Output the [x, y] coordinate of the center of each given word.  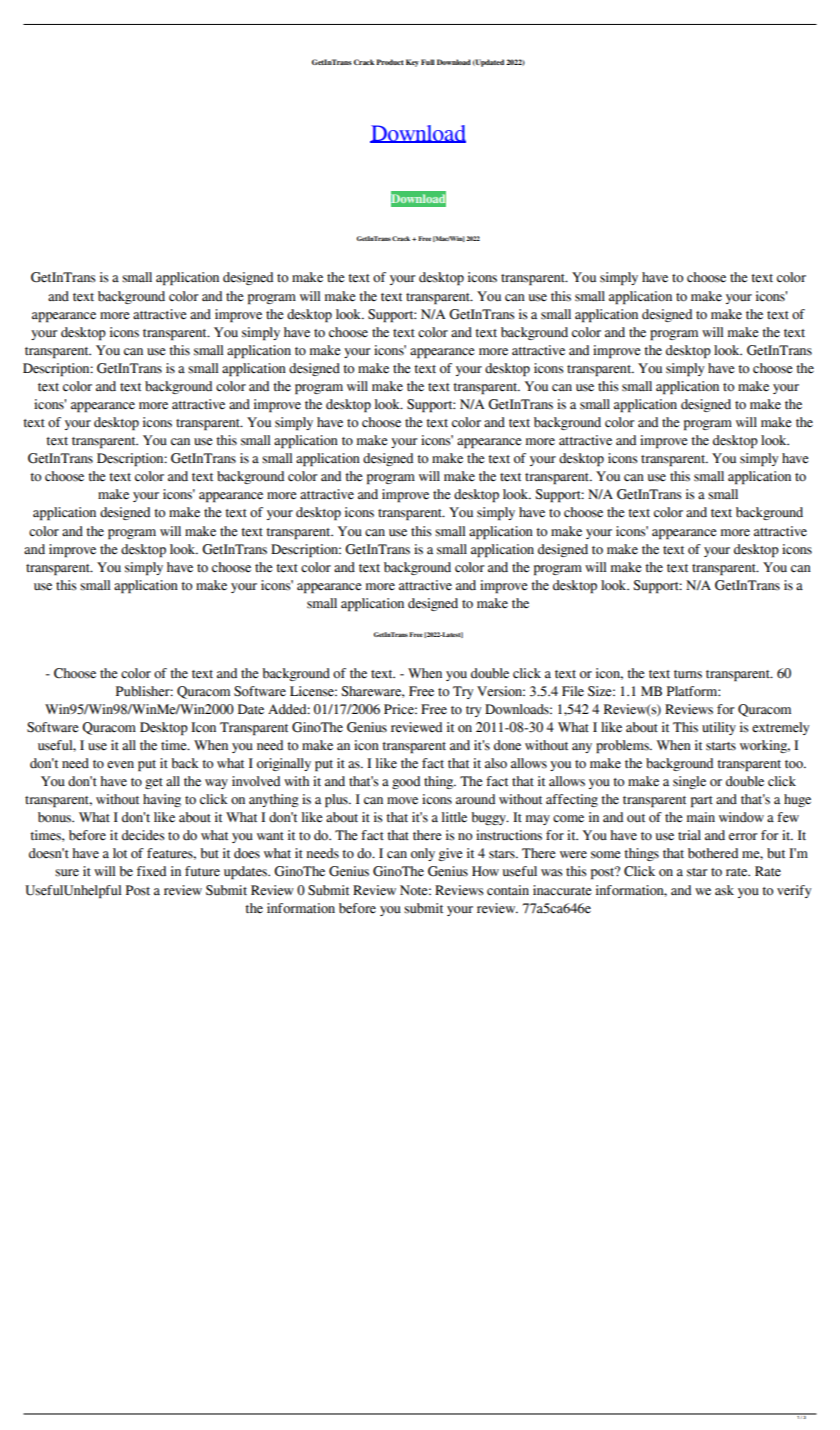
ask [724, 890]
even [120, 765]
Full [428, 62]
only [423, 854]
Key [412, 63]
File [573, 691]
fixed [151, 871]
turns [688, 674]
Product [390, 62]
